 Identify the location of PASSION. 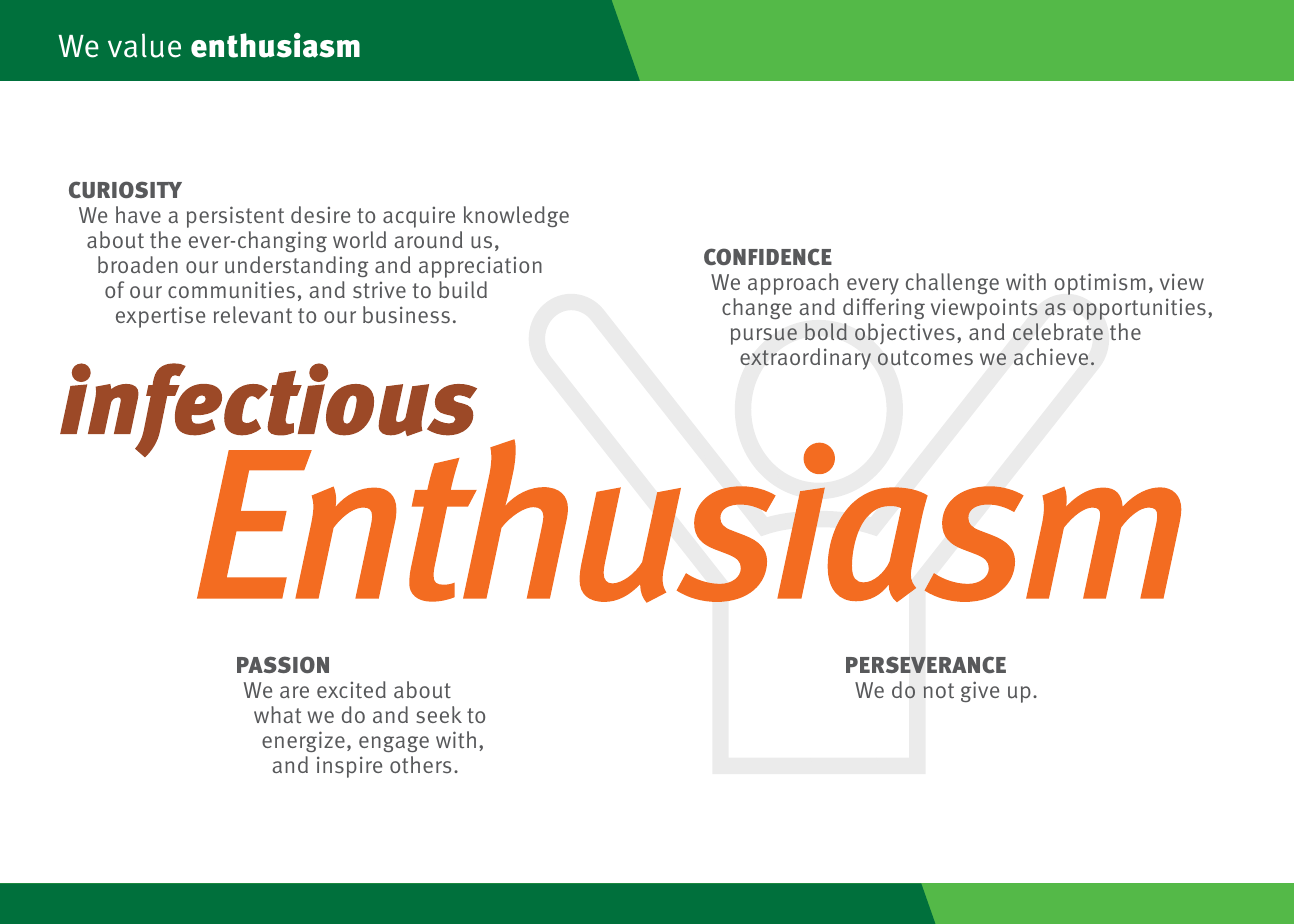
(283, 664).
